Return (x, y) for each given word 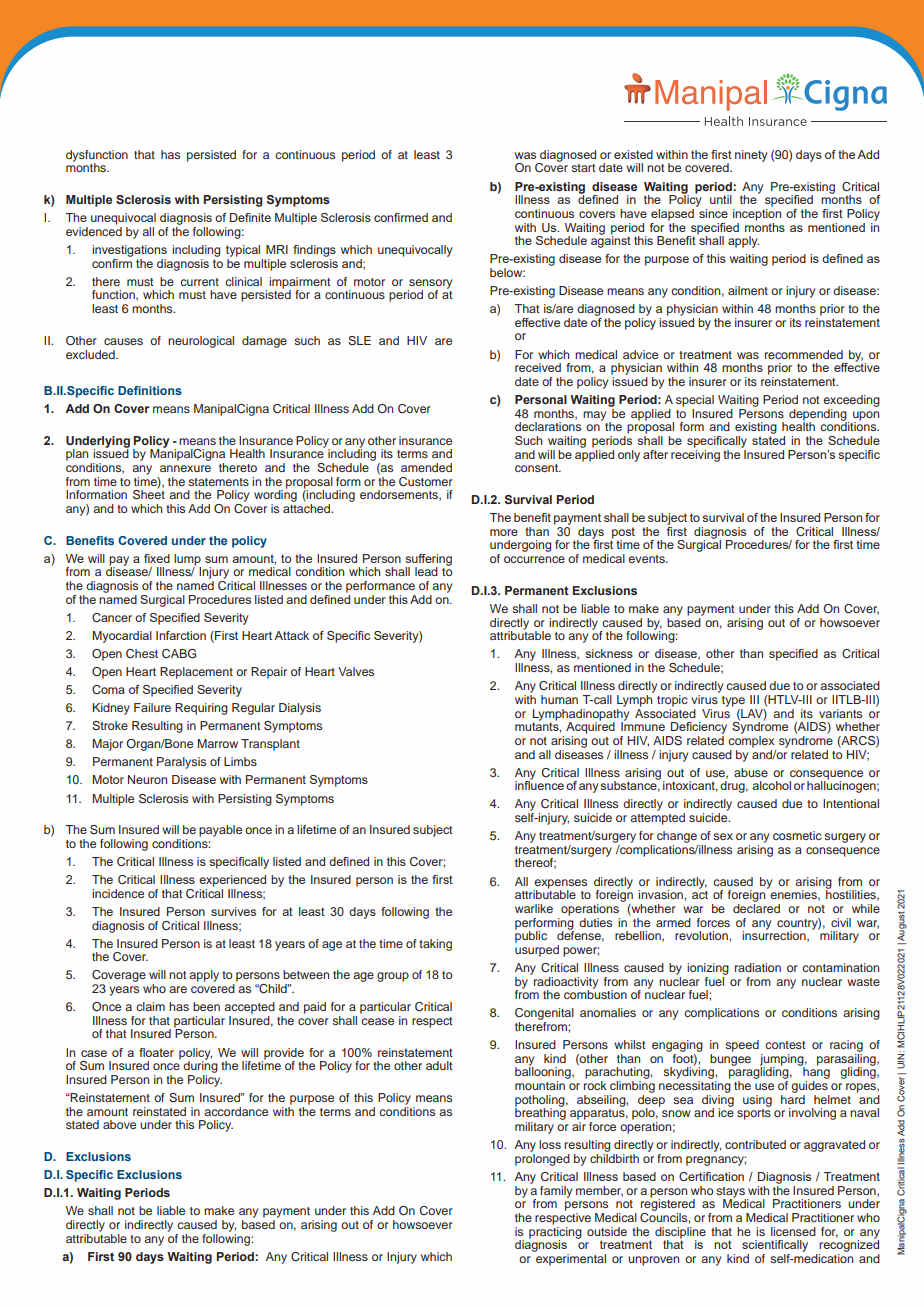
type (733, 701)
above (119, 1124)
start (583, 168)
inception (757, 213)
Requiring (201, 709)
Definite (250, 217)
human (559, 699)
